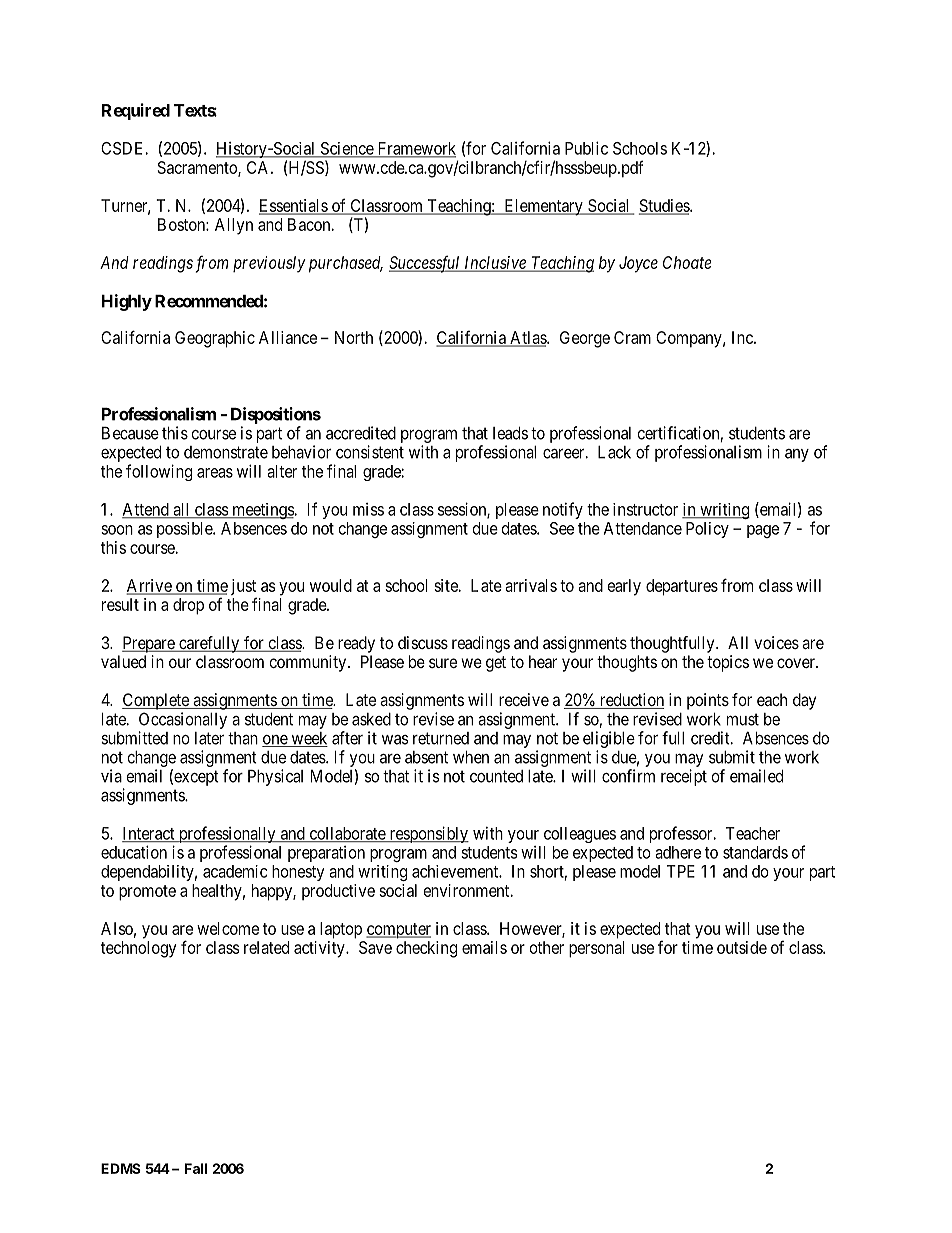 This image has width=952, height=1233. Describe the element at coordinates (443, 663) in the image. I see `sure` at that location.
